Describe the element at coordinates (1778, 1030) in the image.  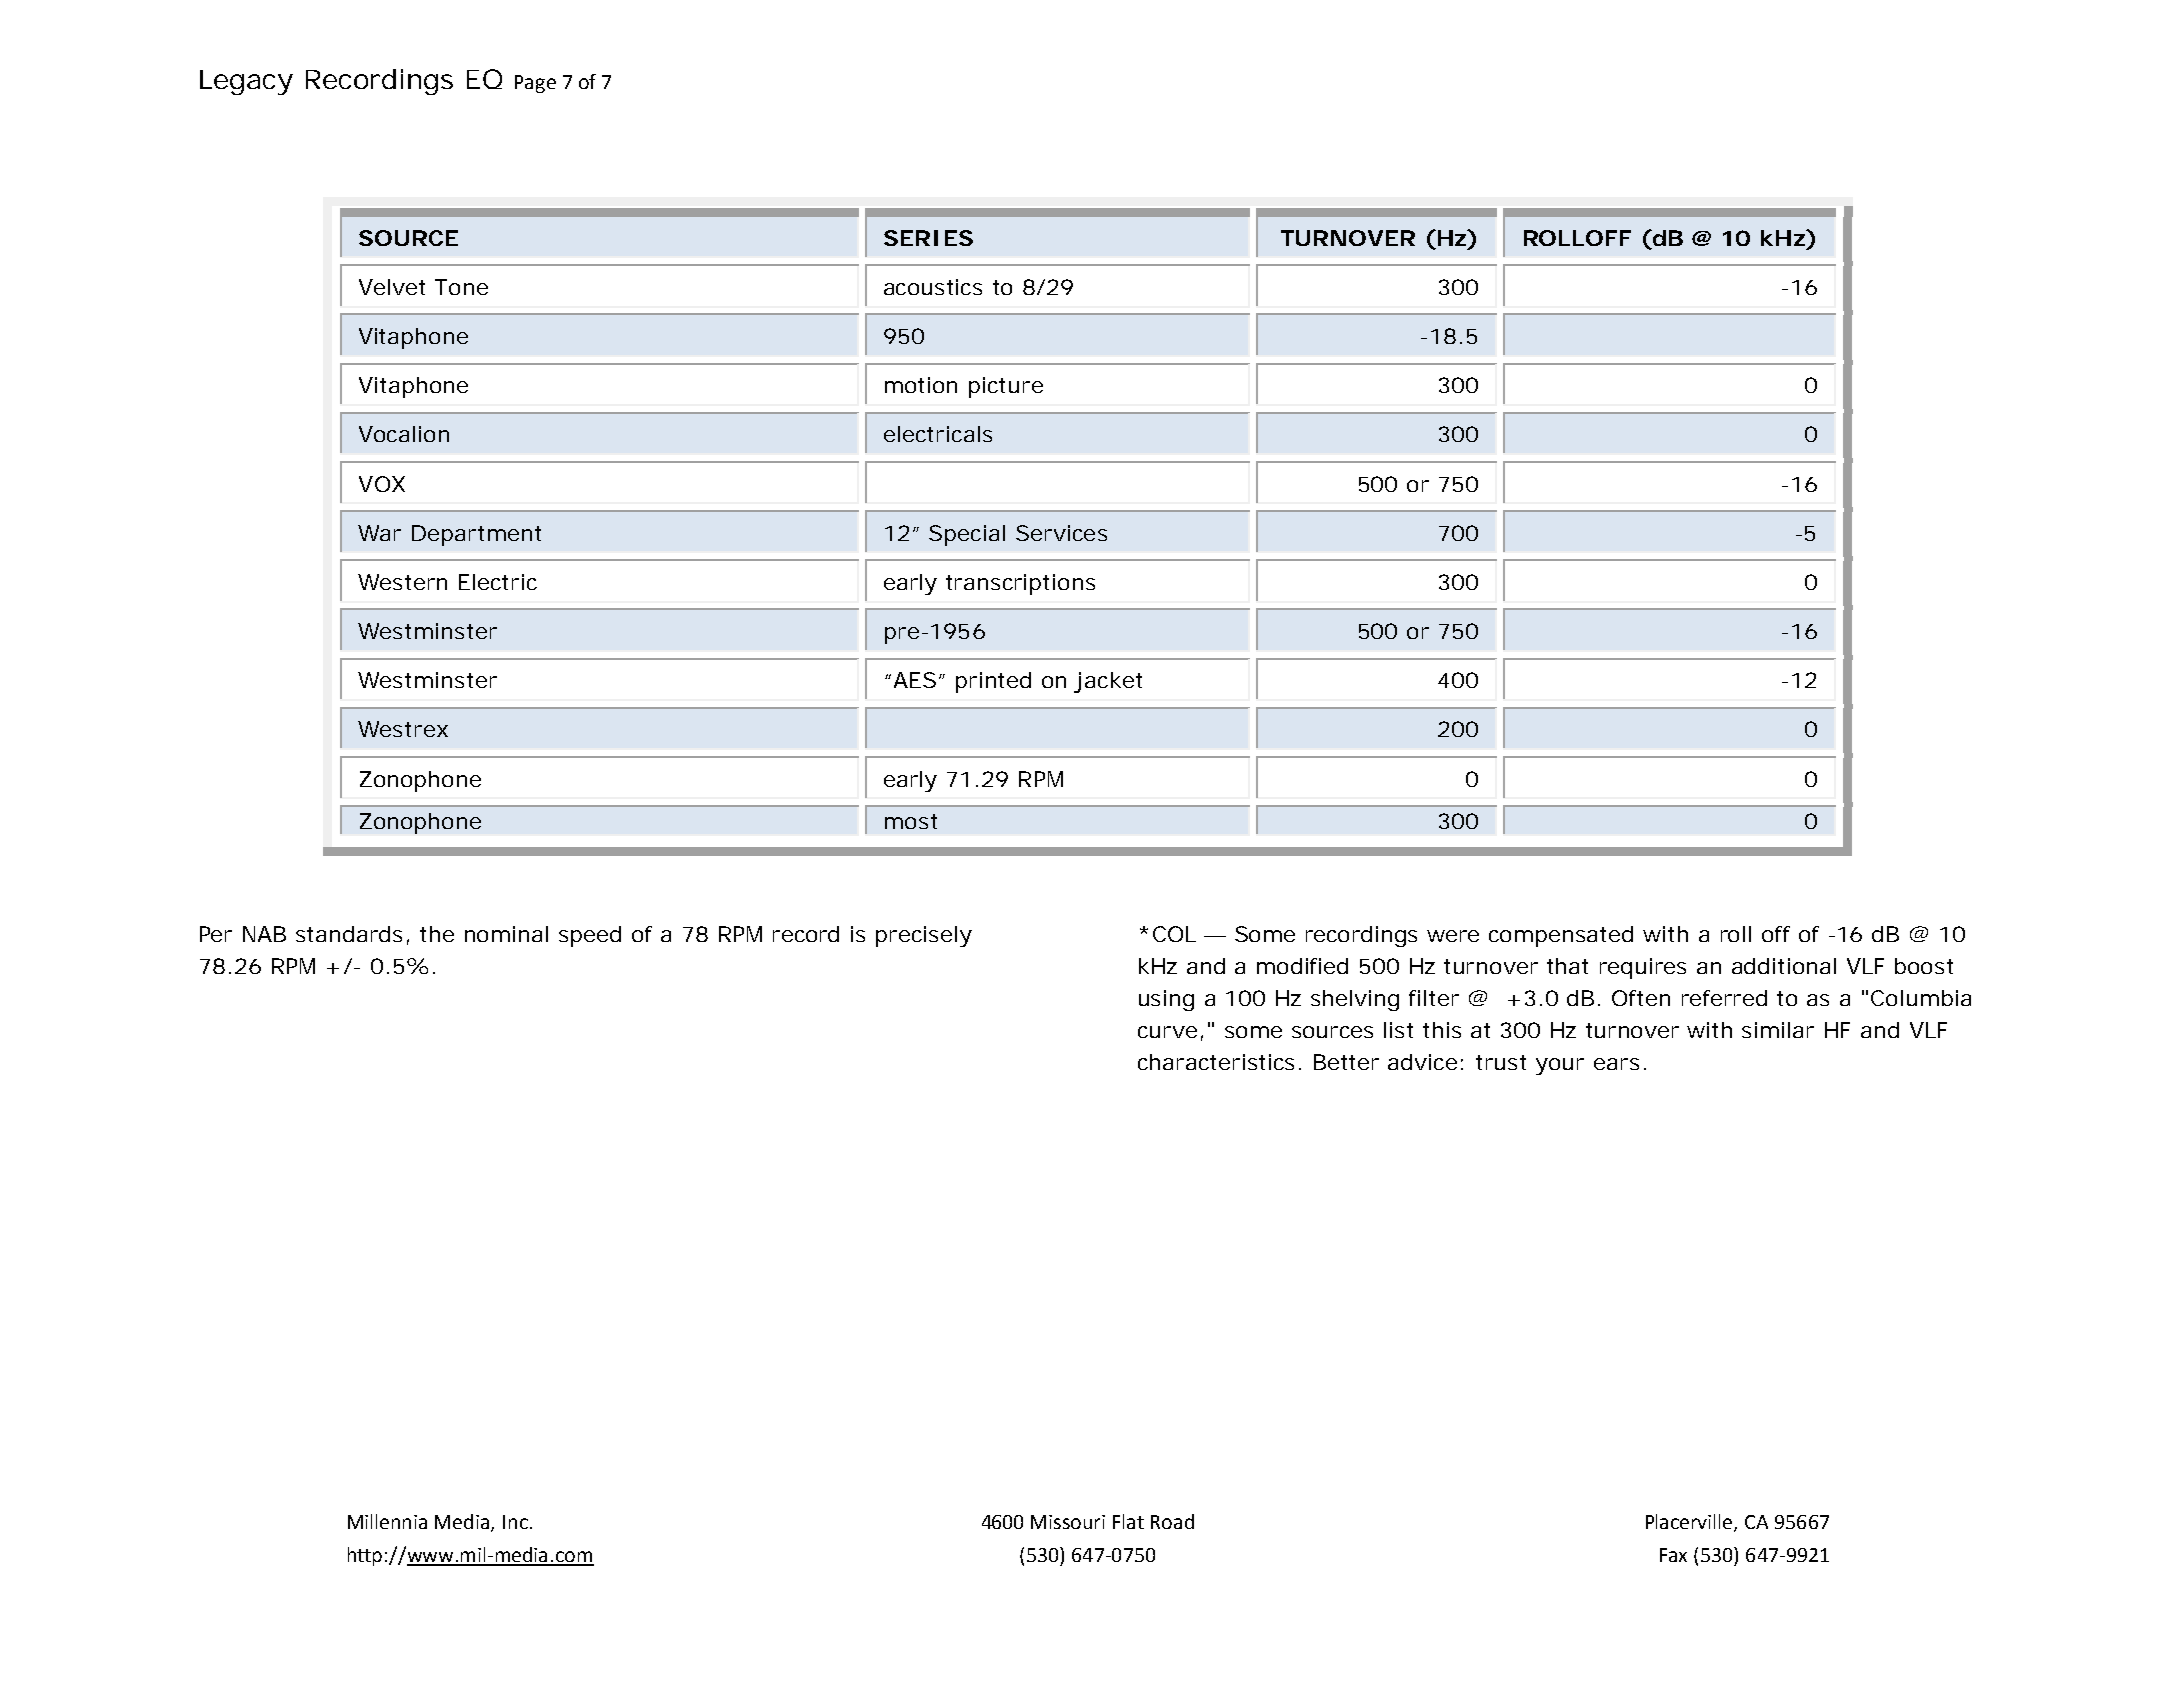
I see `similar` at that location.
